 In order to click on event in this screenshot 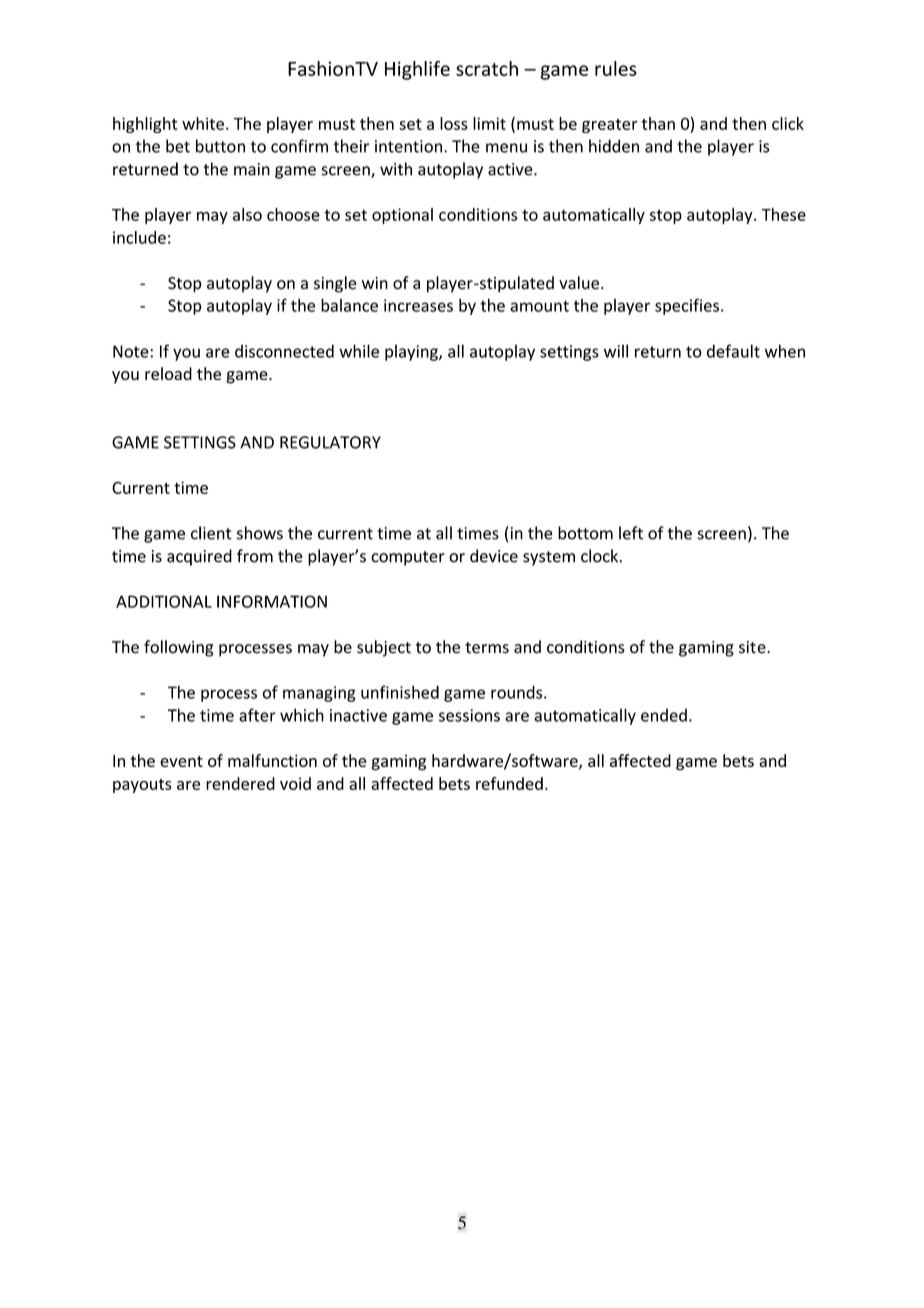, I will do `click(181, 761)`.
